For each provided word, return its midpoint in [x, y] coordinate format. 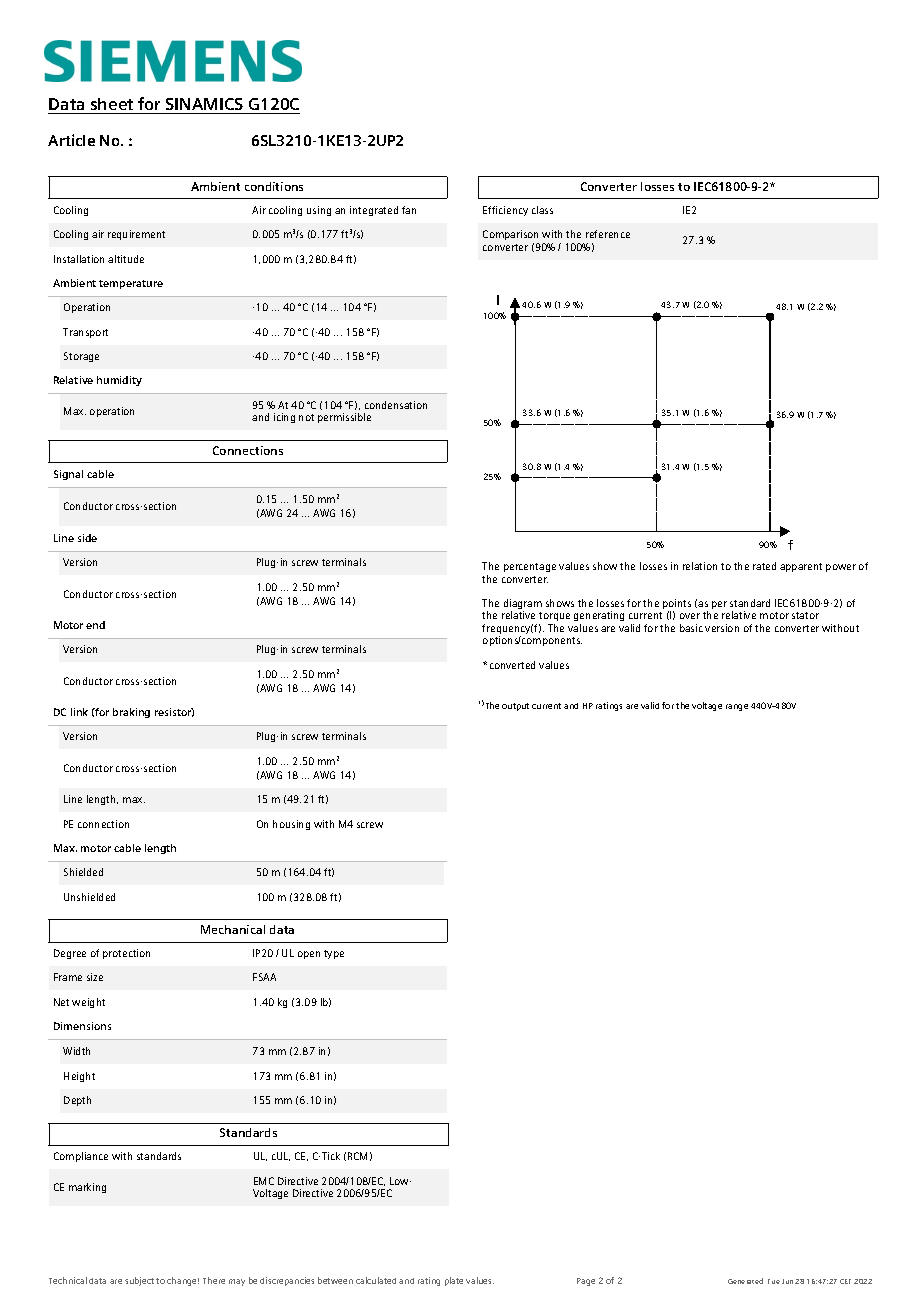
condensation [396, 405]
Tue [774, 1281]
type [334, 954]
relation [700, 566]
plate [454, 1281]
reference [608, 234]
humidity [119, 381]
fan [409, 210]
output [515, 707]
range [737, 707]
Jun [787, 1281]
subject [139, 1281]
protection [126, 954]
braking [131, 713]
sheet [112, 104]
